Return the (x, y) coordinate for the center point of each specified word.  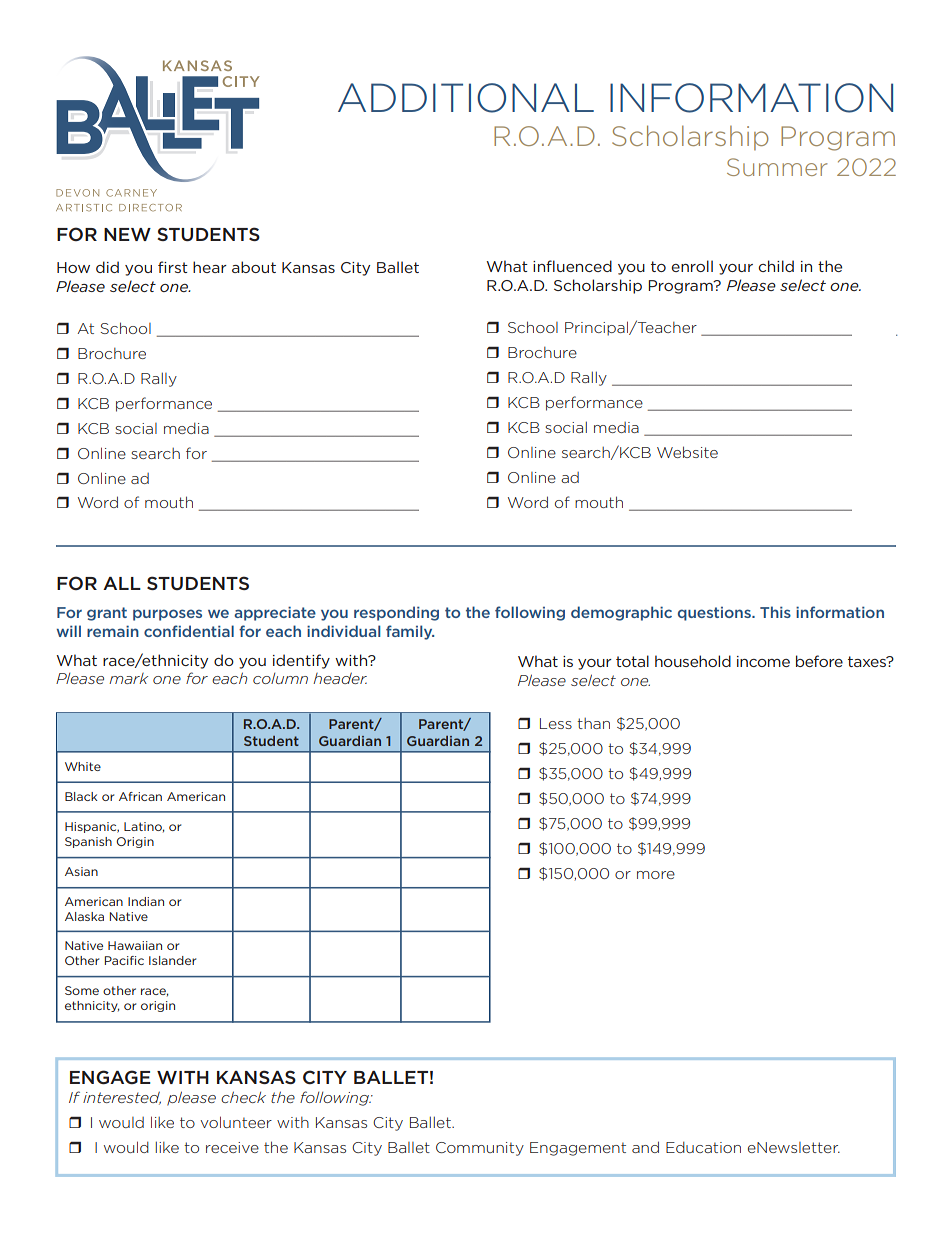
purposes (167, 615)
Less (556, 723)
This (775, 612)
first (173, 267)
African (140, 796)
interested (122, 1098)
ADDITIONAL (466, 98)
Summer (777, 167)
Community (480, 1149)
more (656, 875)
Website (687, 452)
